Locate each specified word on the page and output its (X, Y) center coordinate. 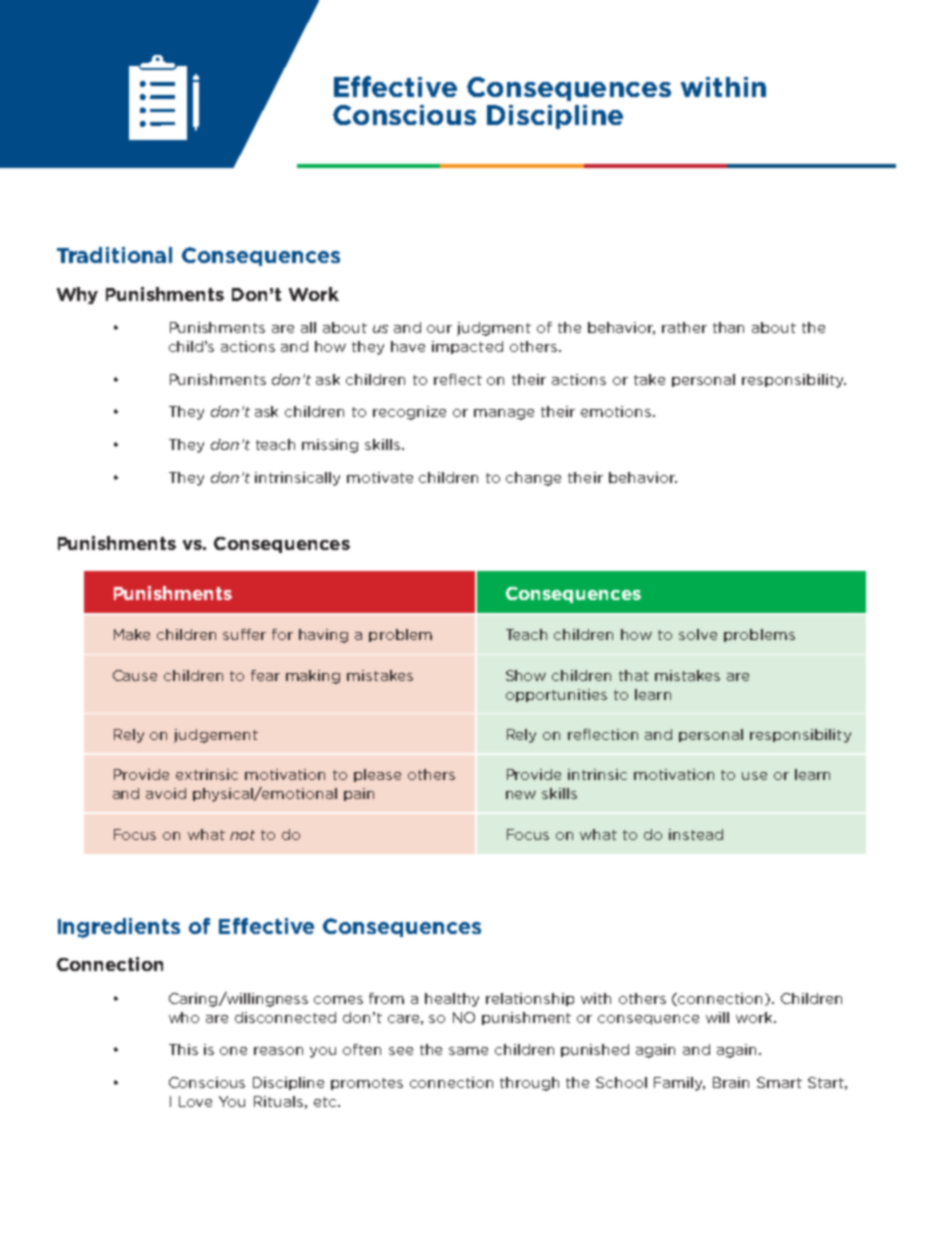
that (634, 675)
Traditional (114, 255)
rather (684, 327)
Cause (135, 675)
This (183, 1049)
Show (526, 675)
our (439, 329)
